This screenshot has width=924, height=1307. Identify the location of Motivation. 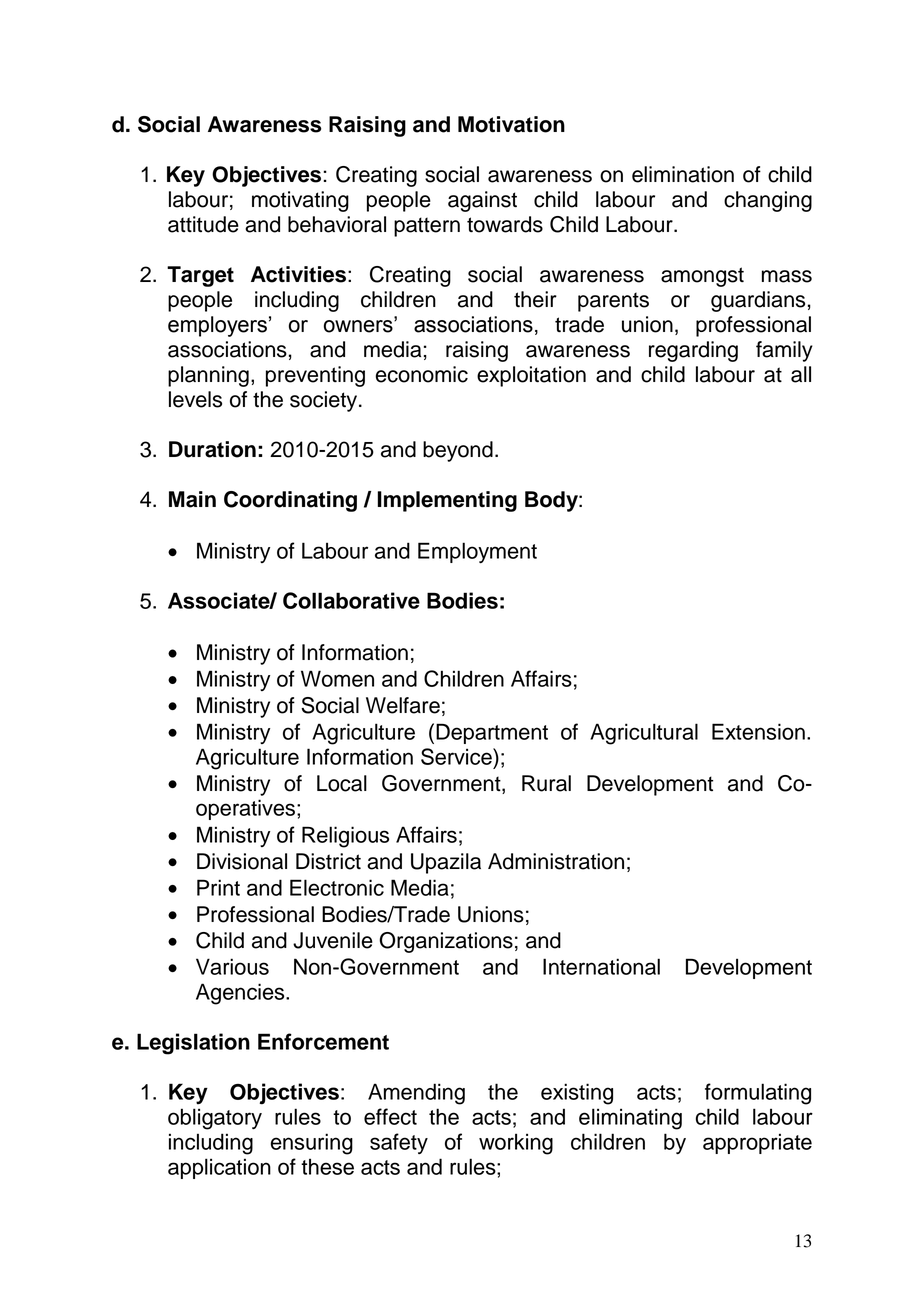
(511, 124).
